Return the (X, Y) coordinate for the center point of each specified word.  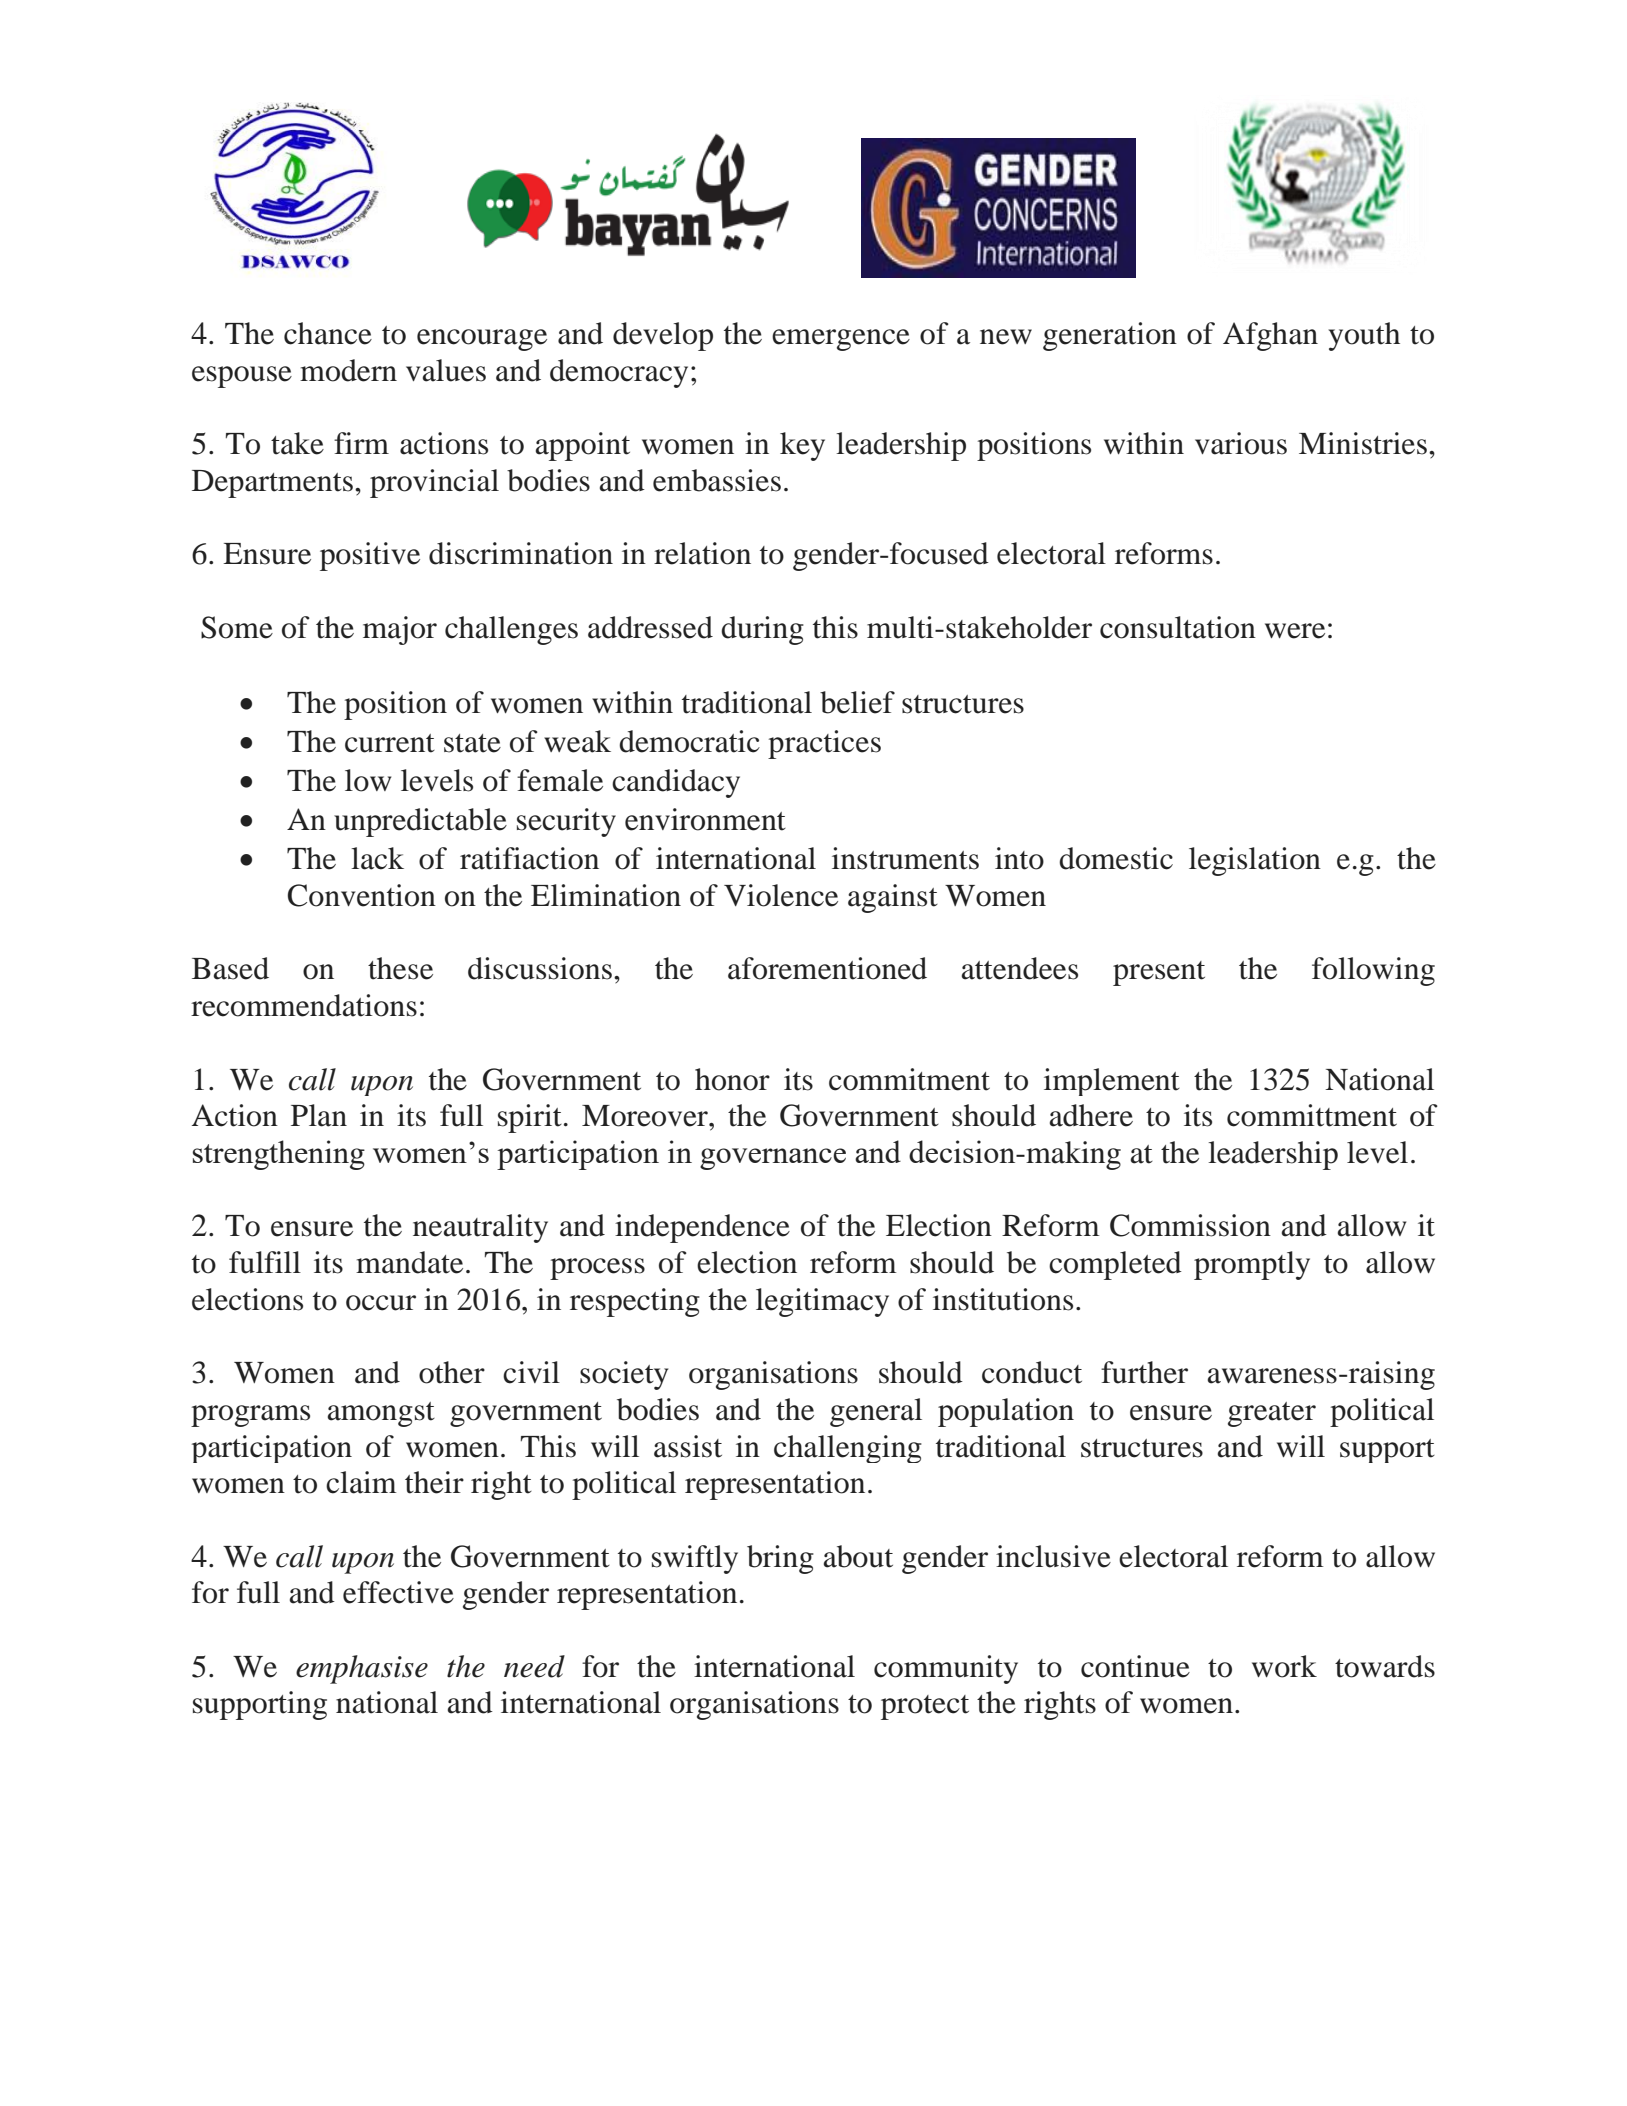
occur (381, 1303)
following (1373, 971)
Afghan (1270, 336)
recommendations (304, 1005)
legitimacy (822, 1302)
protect (925, 1707)
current (390, 743)
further (1144, 1372)
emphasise (362, 1669)
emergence (841, 340)
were (1295, 631)
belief (857, 702)
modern (348, 370)
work (1284, 1666)
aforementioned (827, 968)
